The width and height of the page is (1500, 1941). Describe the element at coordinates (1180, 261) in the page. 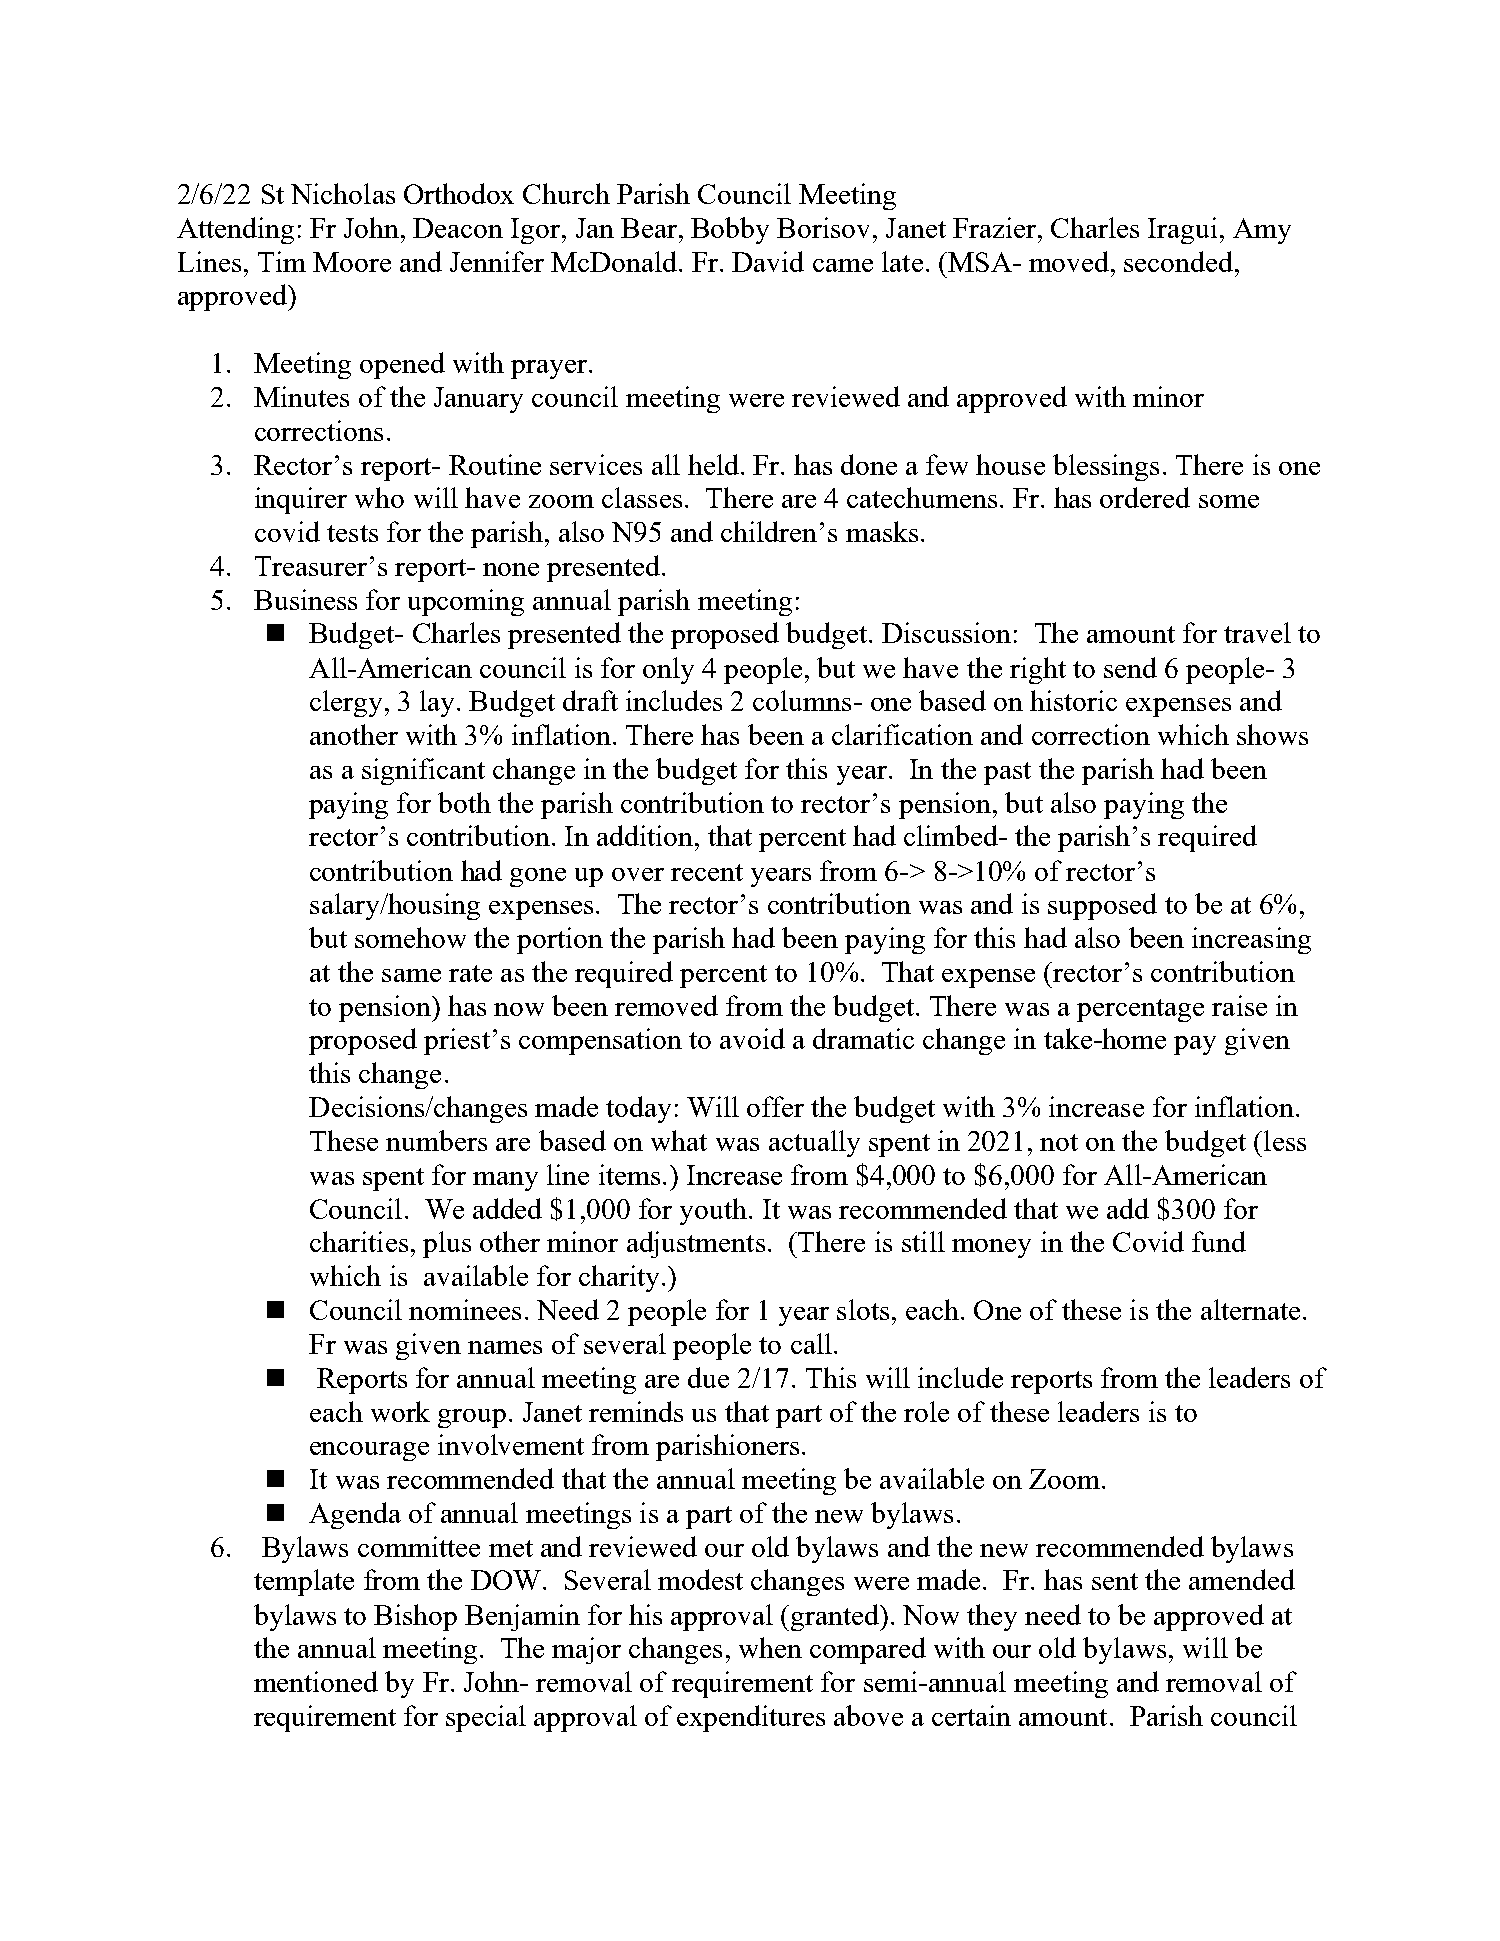

I see `seconded` at that location.
